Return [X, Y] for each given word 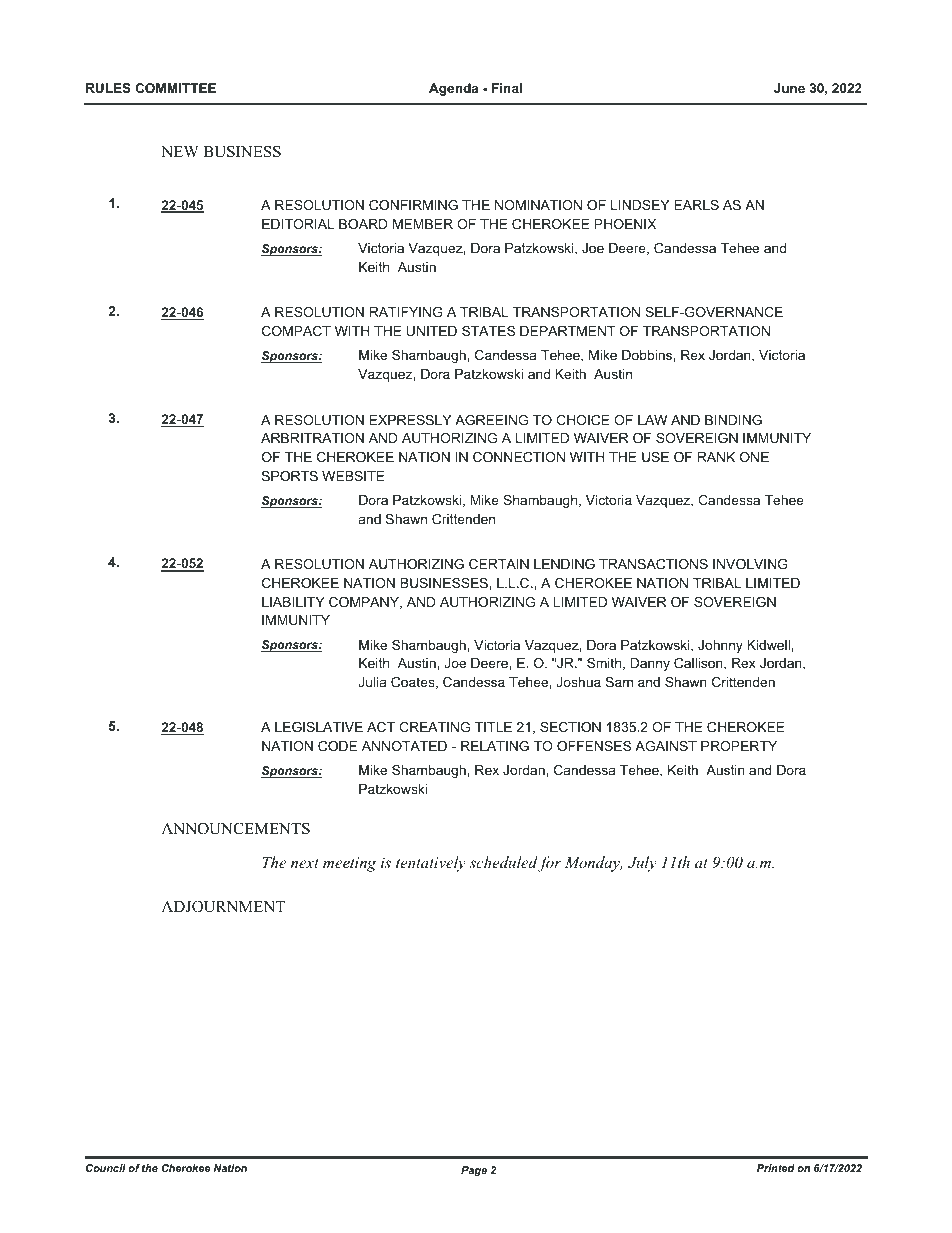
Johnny [720, 646]
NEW [180, 151]
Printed [776, 1168]
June [789, 88]
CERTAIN [499, 564]
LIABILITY [293, 602]
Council [106, 1168]
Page [474, 1171]
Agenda [453, 89]
